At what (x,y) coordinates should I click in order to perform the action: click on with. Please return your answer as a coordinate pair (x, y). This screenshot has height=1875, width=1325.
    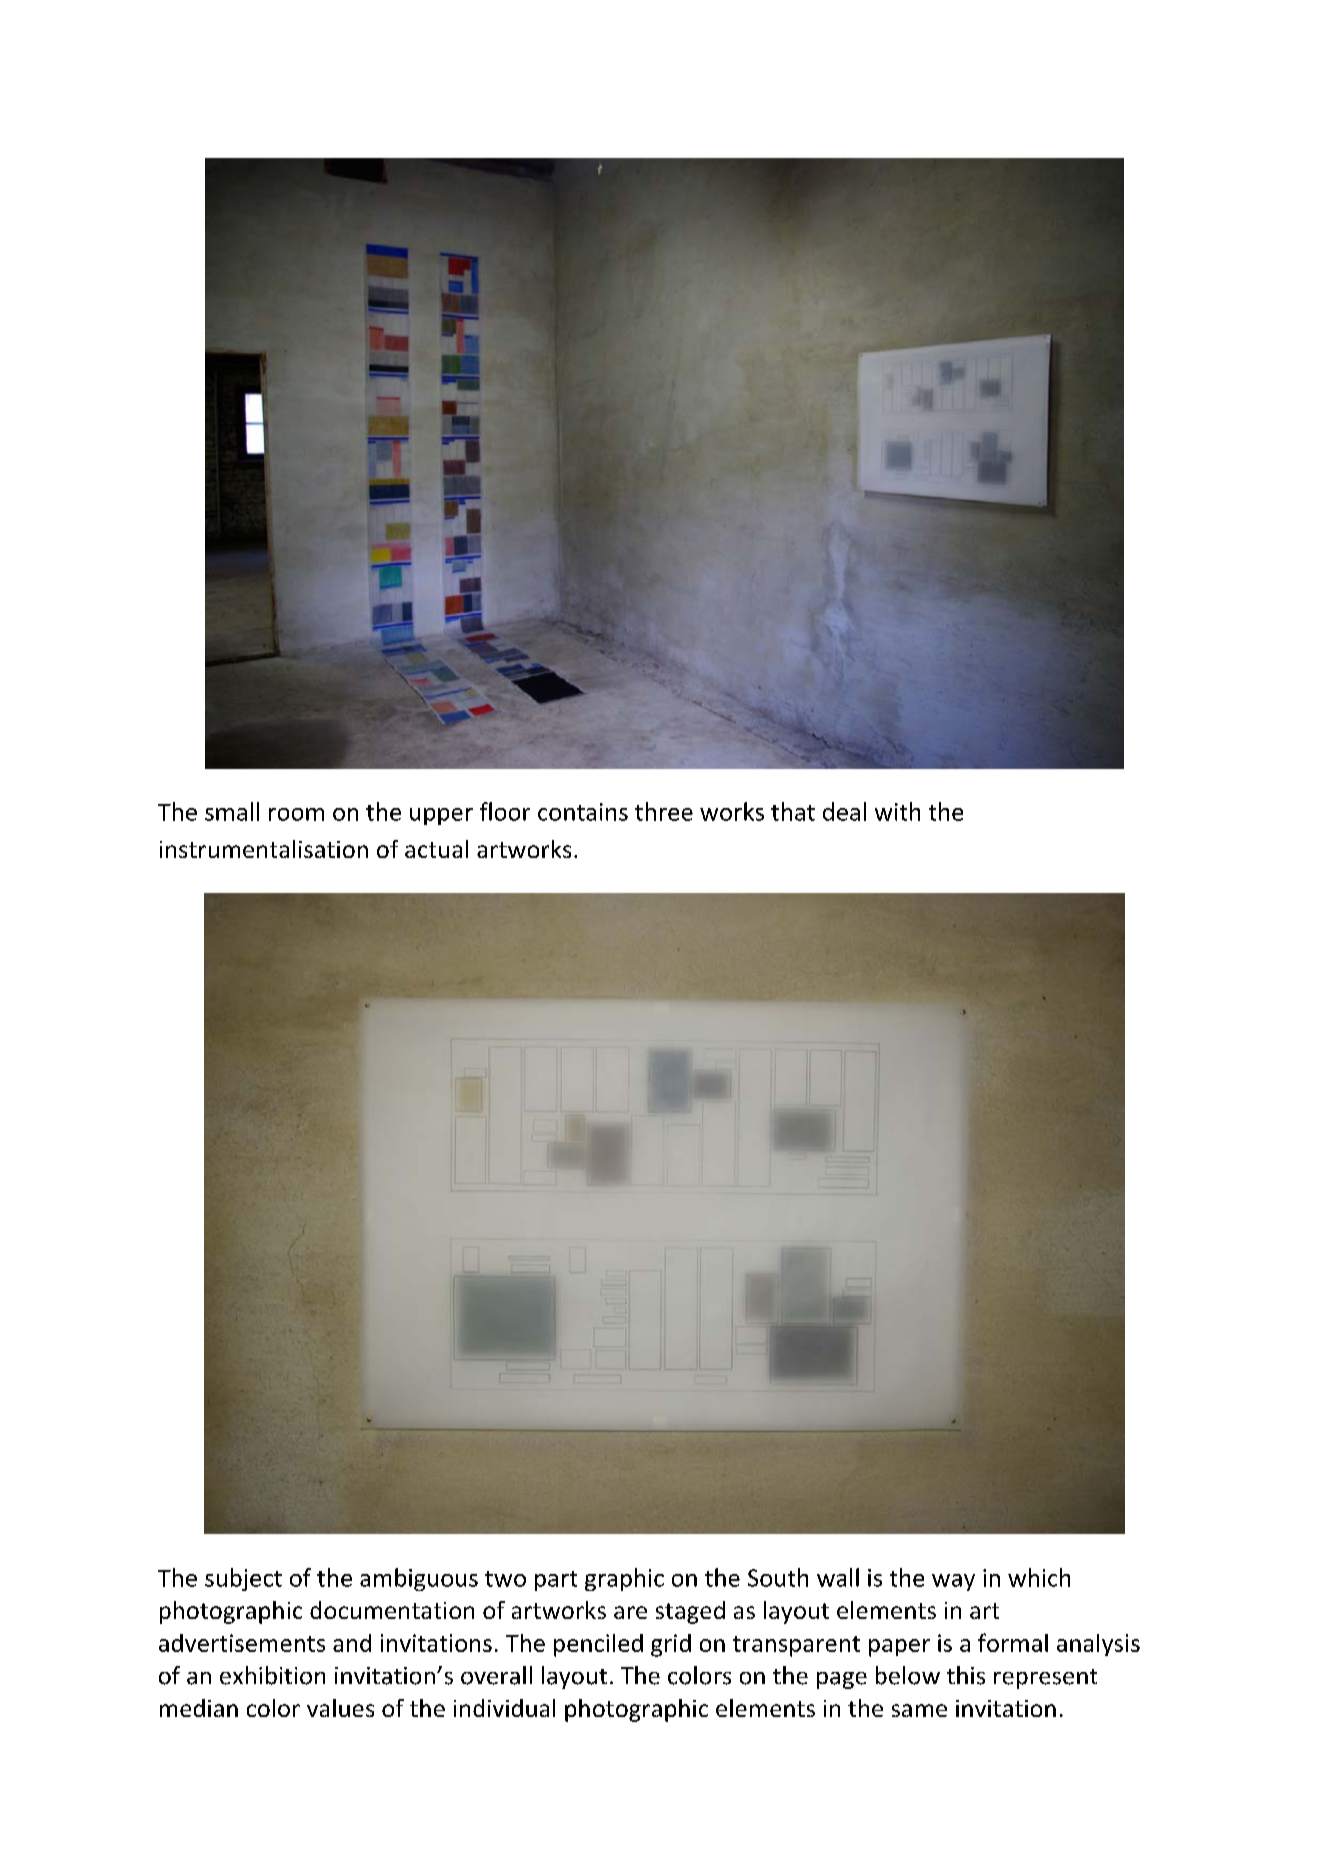
    Looking at the image, I should click on (897, 811).
